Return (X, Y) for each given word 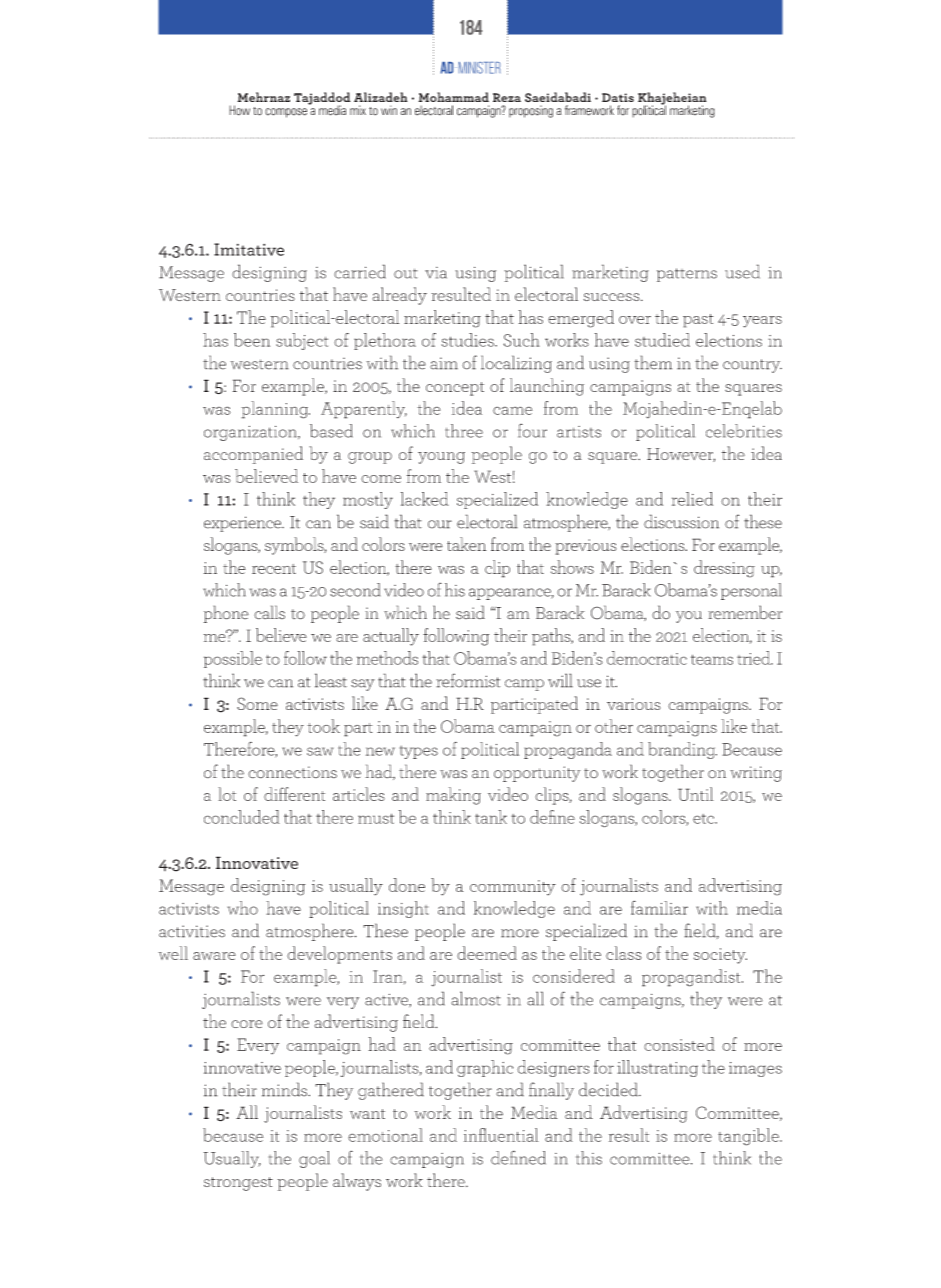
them (653, 362)
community (513, 888)
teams (712, 659)
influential (501, 1135)
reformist (468, 680)
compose (286, 113)
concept (455, 389)
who (243, 908)
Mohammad (453, 97)
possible (233, 659)
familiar (659, 907)
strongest (238, 1184)
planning (275, 410)
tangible (749, 1137)
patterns (687, 275)
